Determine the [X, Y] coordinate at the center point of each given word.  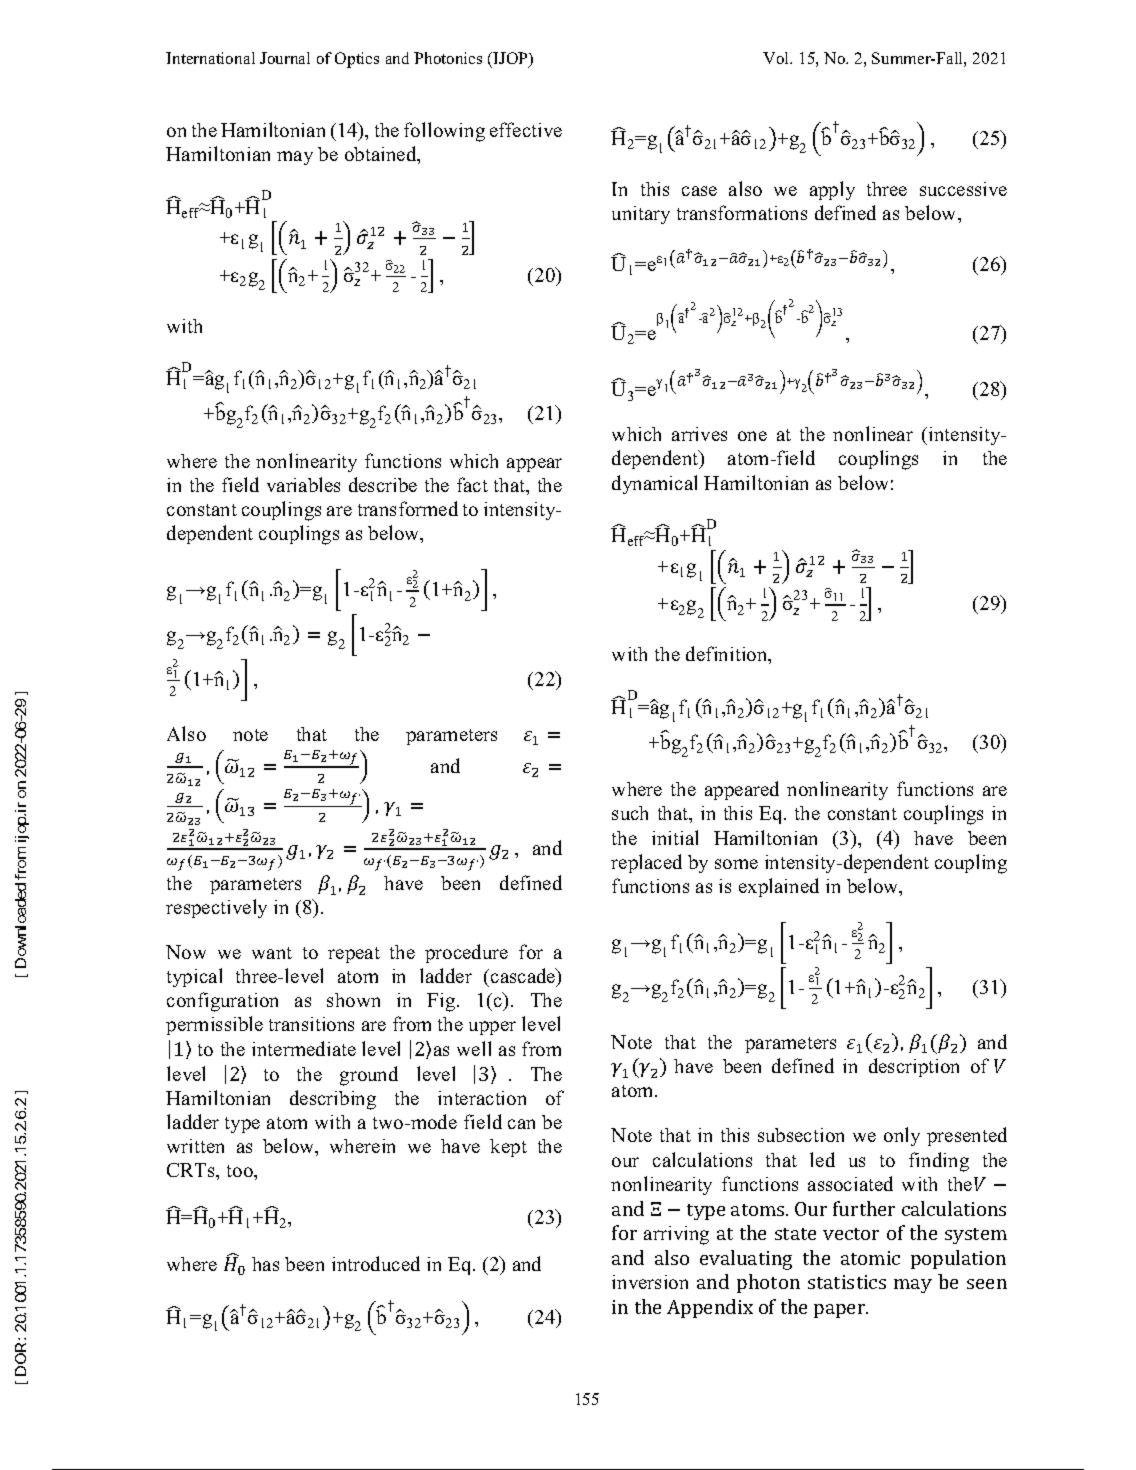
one [752, 436]
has [265, 1264]
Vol [777, 58]
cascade [524, 977]
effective [526, 129]
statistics [847, 1282]
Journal [285, 58]
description [914, 1067]
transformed [408, 508]
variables [303, 484]
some [736, 864]
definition [728, 655]
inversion [650, 1282]
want [272, 953]
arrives [699, 434]
